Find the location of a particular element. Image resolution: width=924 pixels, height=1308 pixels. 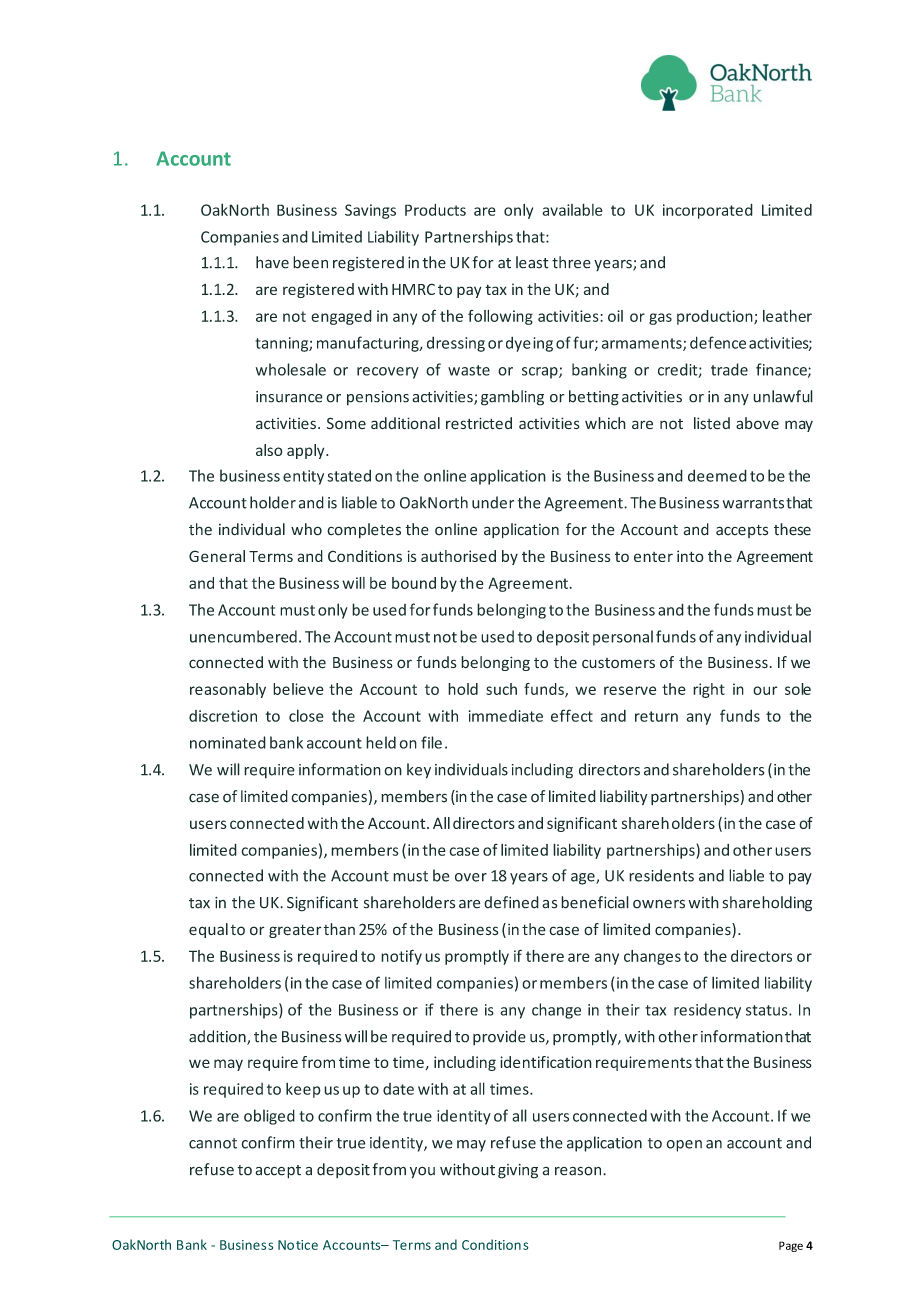

residency is located at coordinates (707, 1011).
